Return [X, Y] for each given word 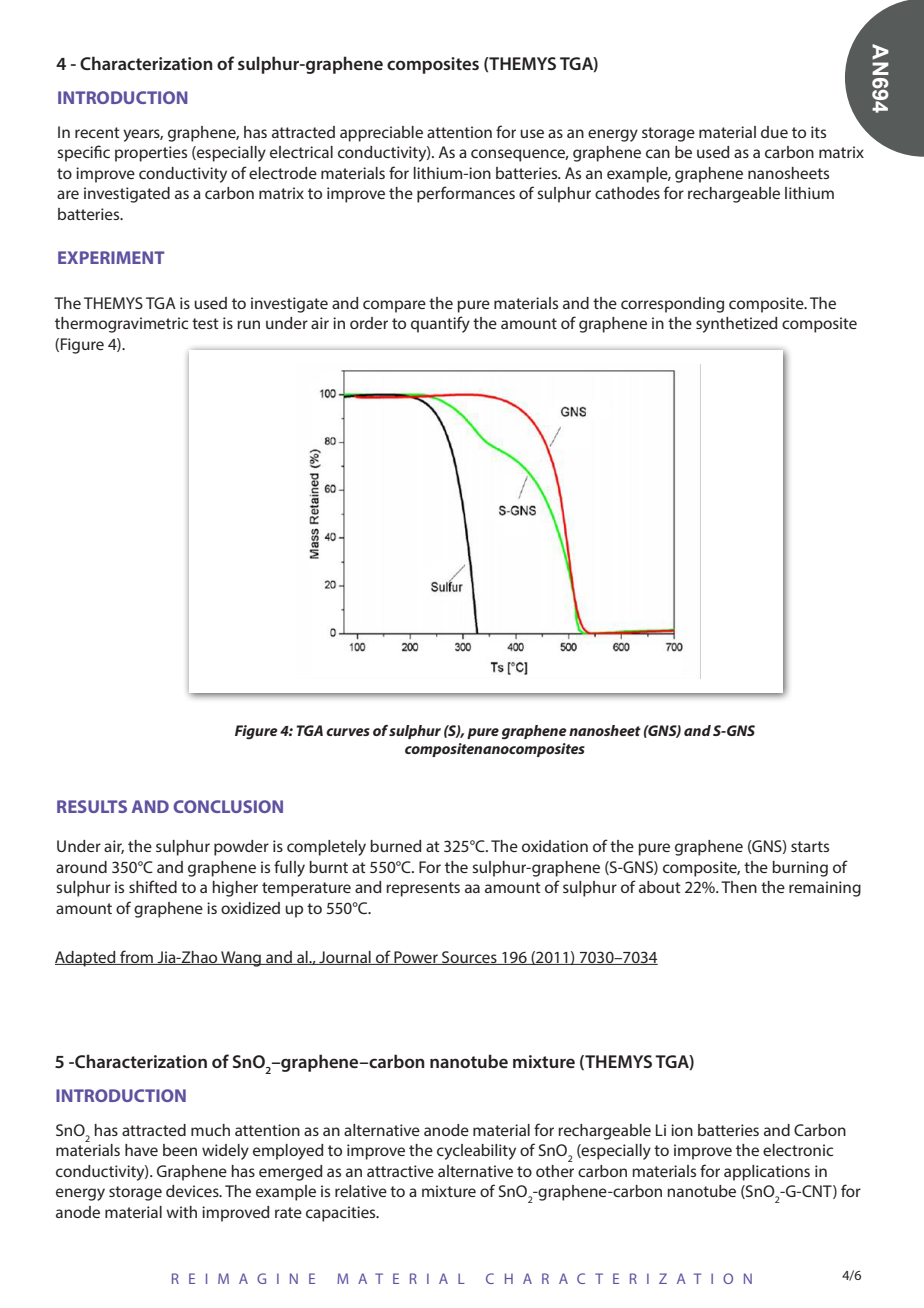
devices [193, 1191]
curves [348, 732]
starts [810, 846]
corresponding [672, 305]
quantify [440, 324]
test [205, 323]
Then [739, 887]
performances [466, 194]
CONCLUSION [228, 806]
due [774, 132]
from [136, 957]
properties [151, 154]
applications [767, 1173]
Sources [469, 958]
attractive [400, 1171]
